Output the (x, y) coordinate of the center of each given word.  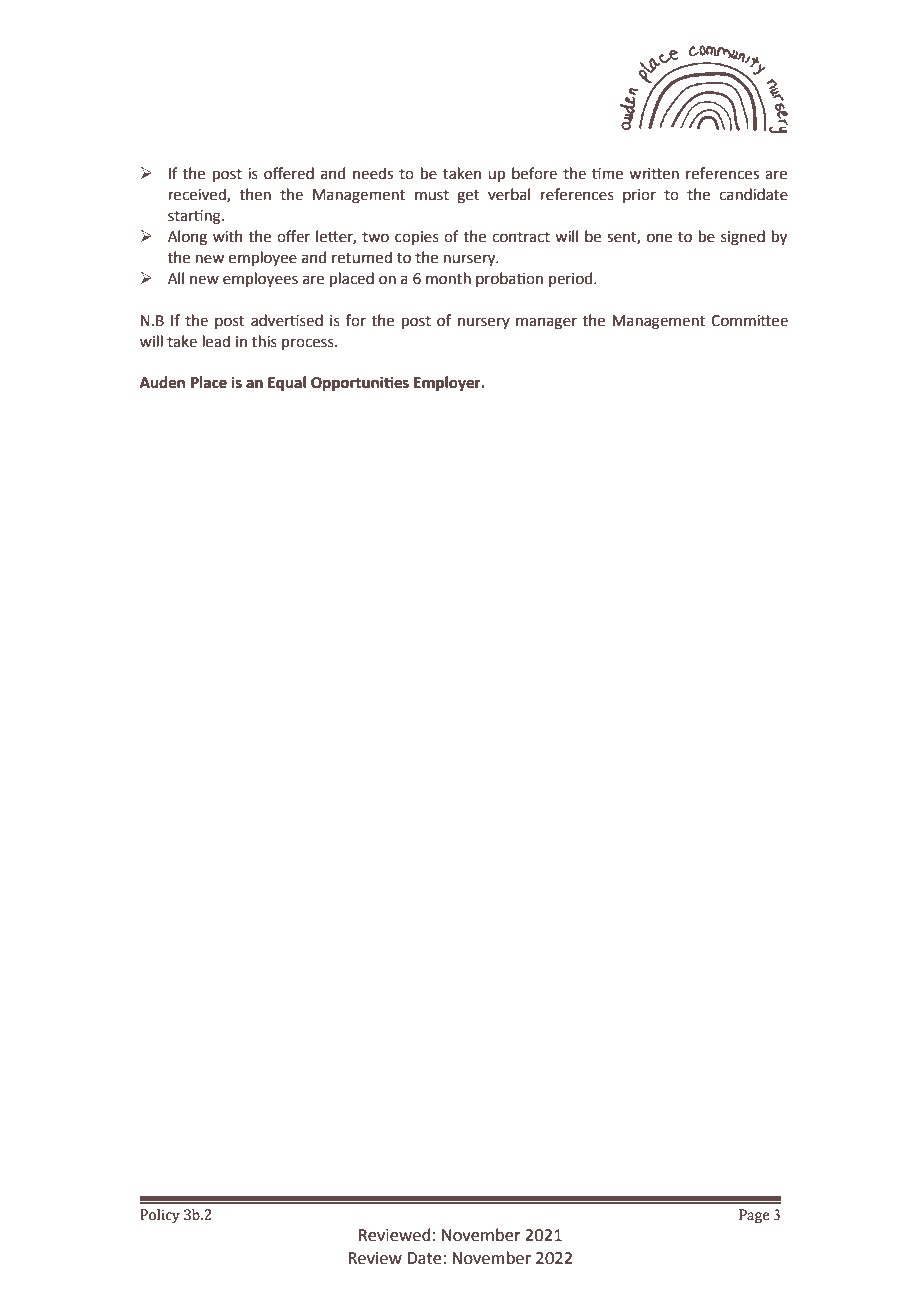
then (255, 194)
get (468, 197)
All (176, 278)
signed (743, 238)
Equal (287, 384)
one (659, 238)
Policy (160, 1216)
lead (216, 341)
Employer (448, 384)
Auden (162, 382)
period (572, 279)
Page (754, 1216)
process (309, 344)
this (264, 341)
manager (546, 323)
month (448, 278)
